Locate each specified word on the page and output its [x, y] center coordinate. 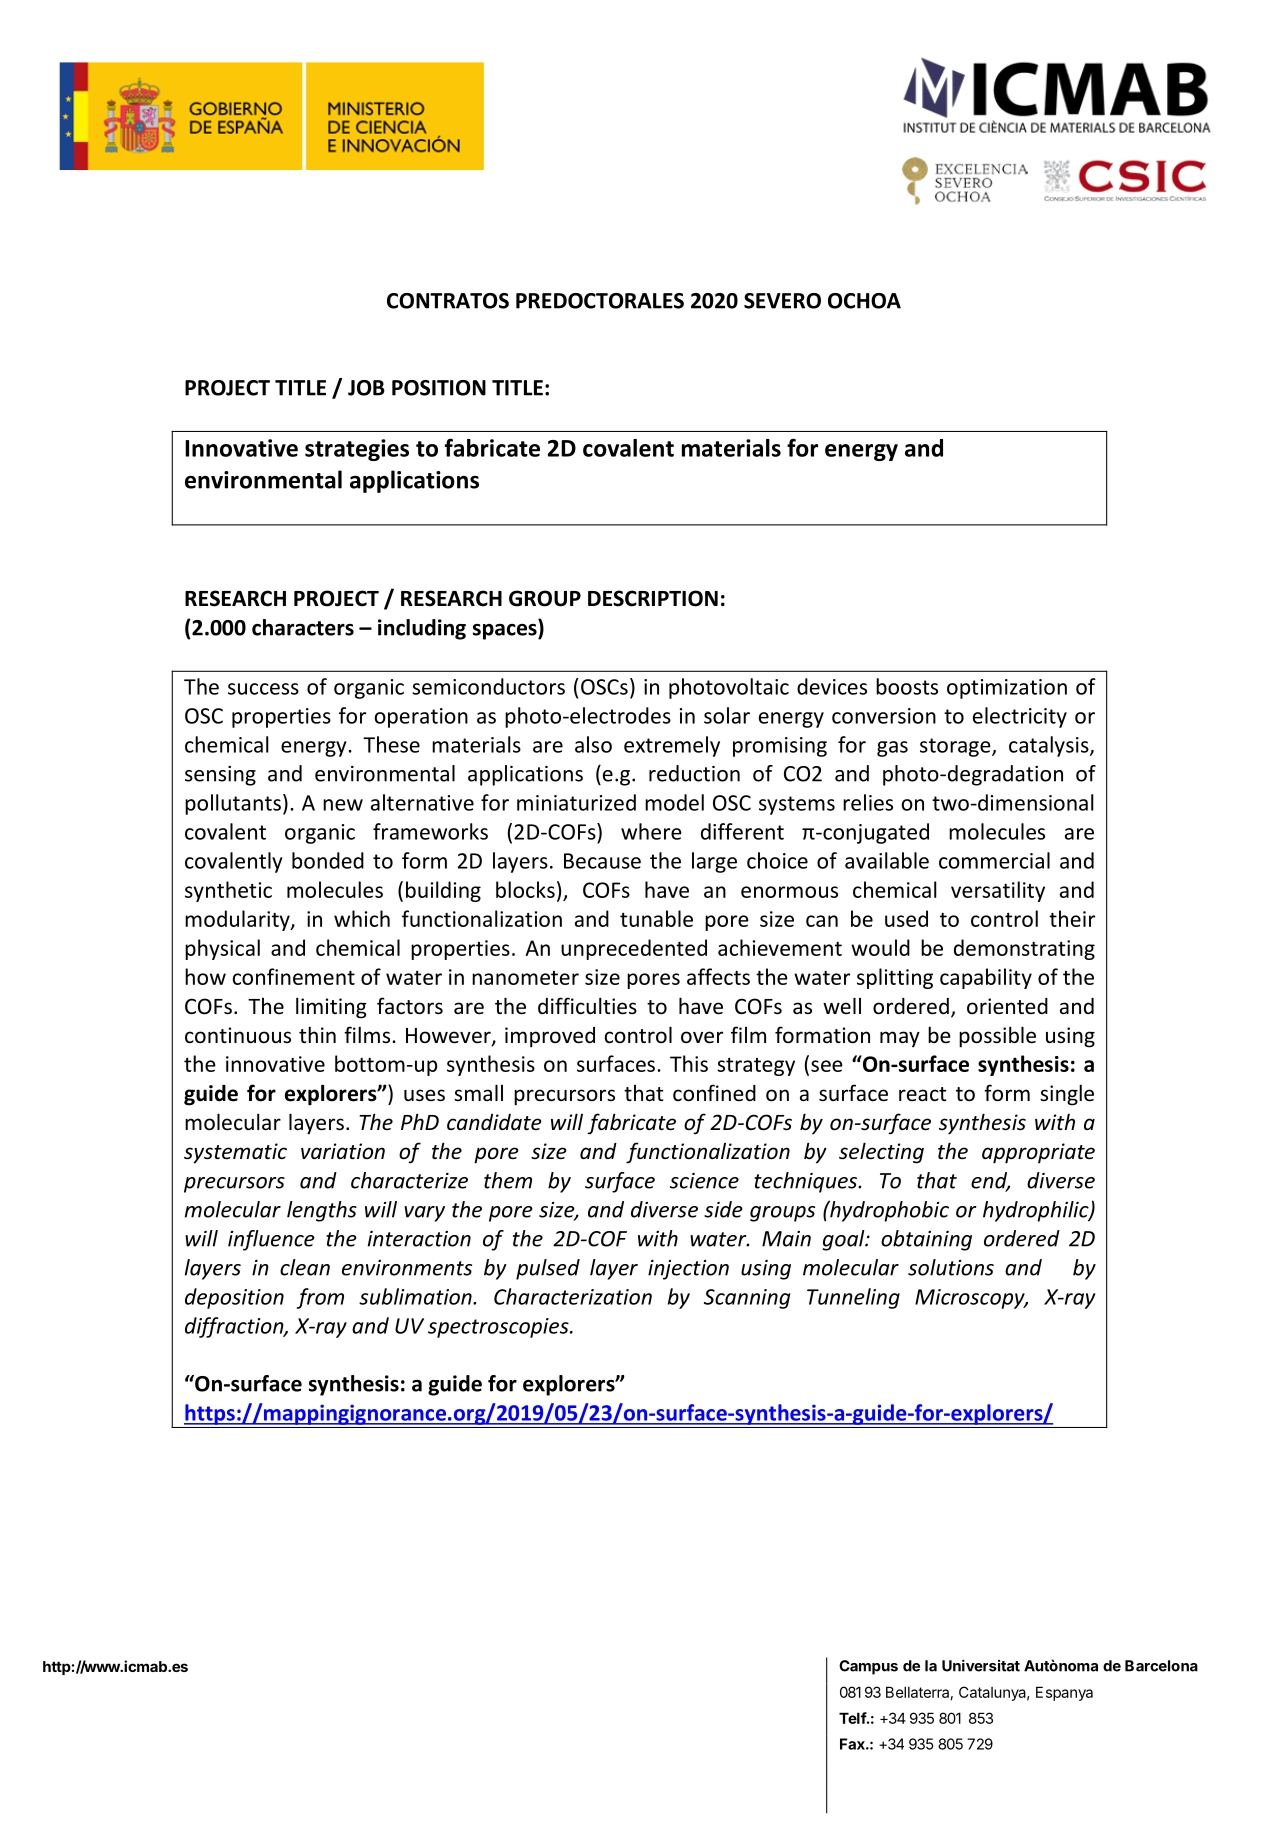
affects [718, 976]
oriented [1007, 1006]
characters [303, 627]
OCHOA [864, 301]
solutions [951, 1267]
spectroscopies [499, 1328]
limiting [331, 1008]
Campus [868, 1667]
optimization [1007, 689]
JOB [366, 388]
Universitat [981, 1665]
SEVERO [782, 301]
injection [688, 1270]
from [320, 1298]
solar [727, 715]
